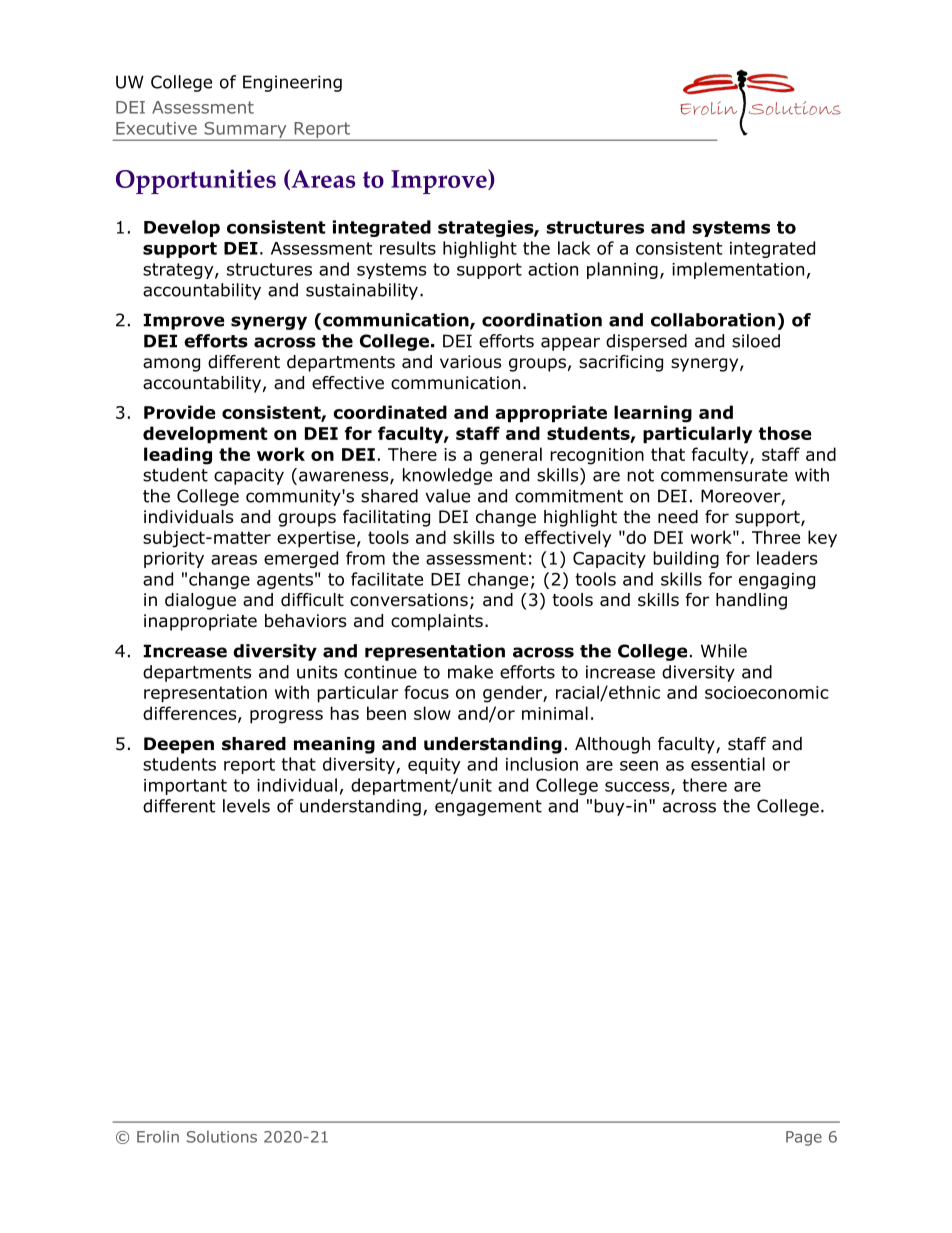 The height and width of the screenshot is (1233, 952). Describe the element at coordinates (471, 362) in the screenshot. I see `various` at that location.
